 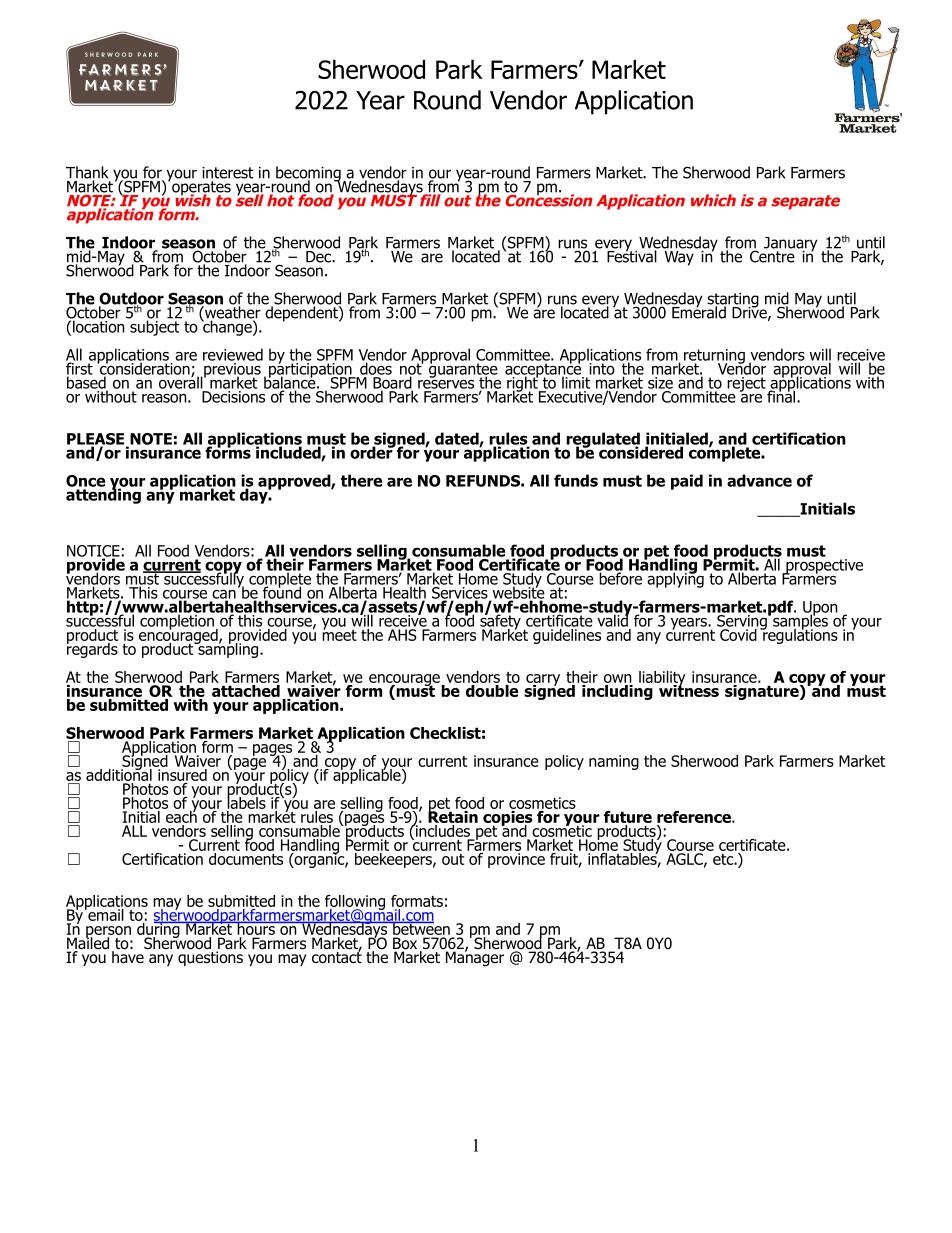 I want to click on have, so click(x=129, y=956).
